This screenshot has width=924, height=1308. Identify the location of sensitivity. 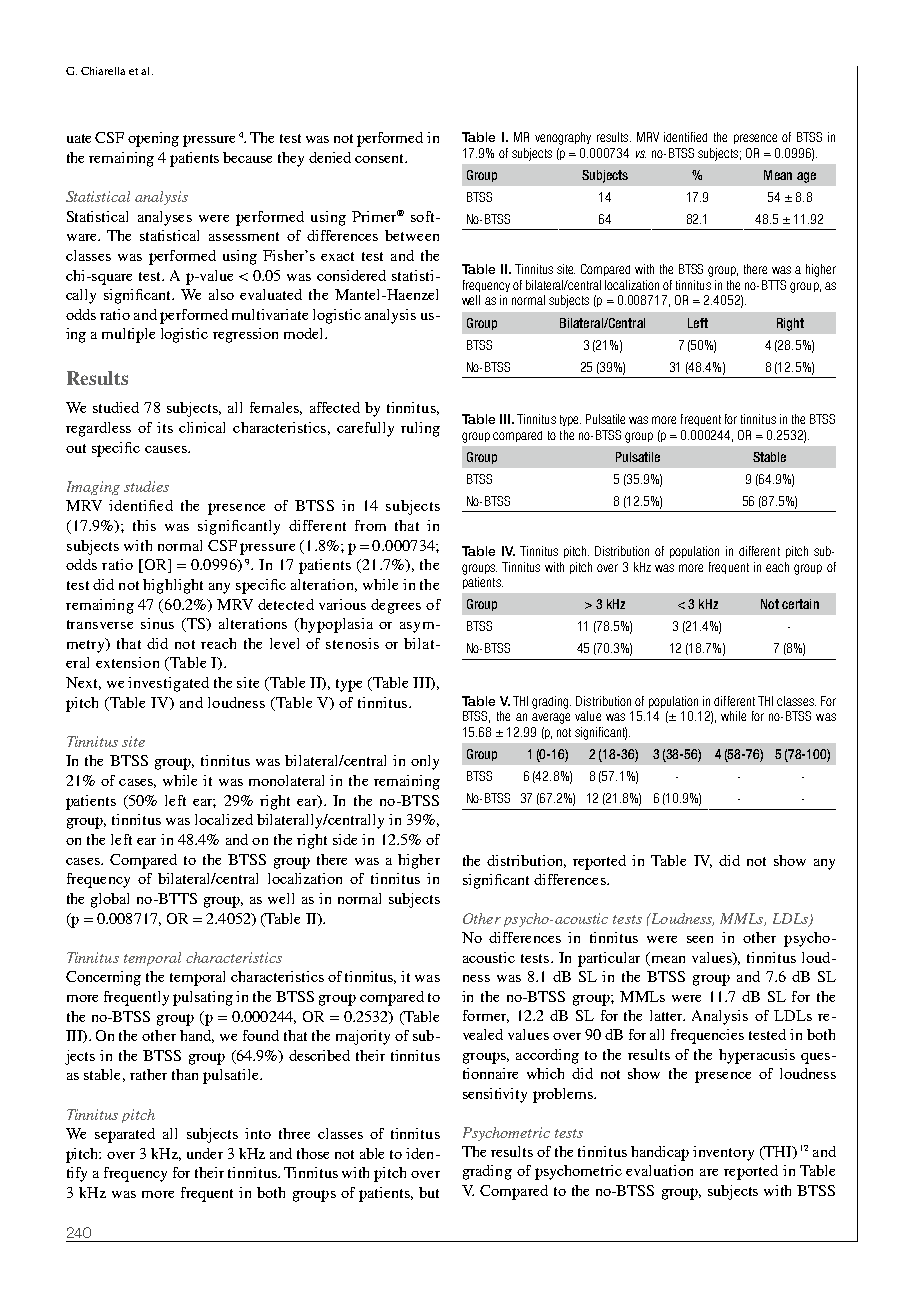
(495, 1095).
